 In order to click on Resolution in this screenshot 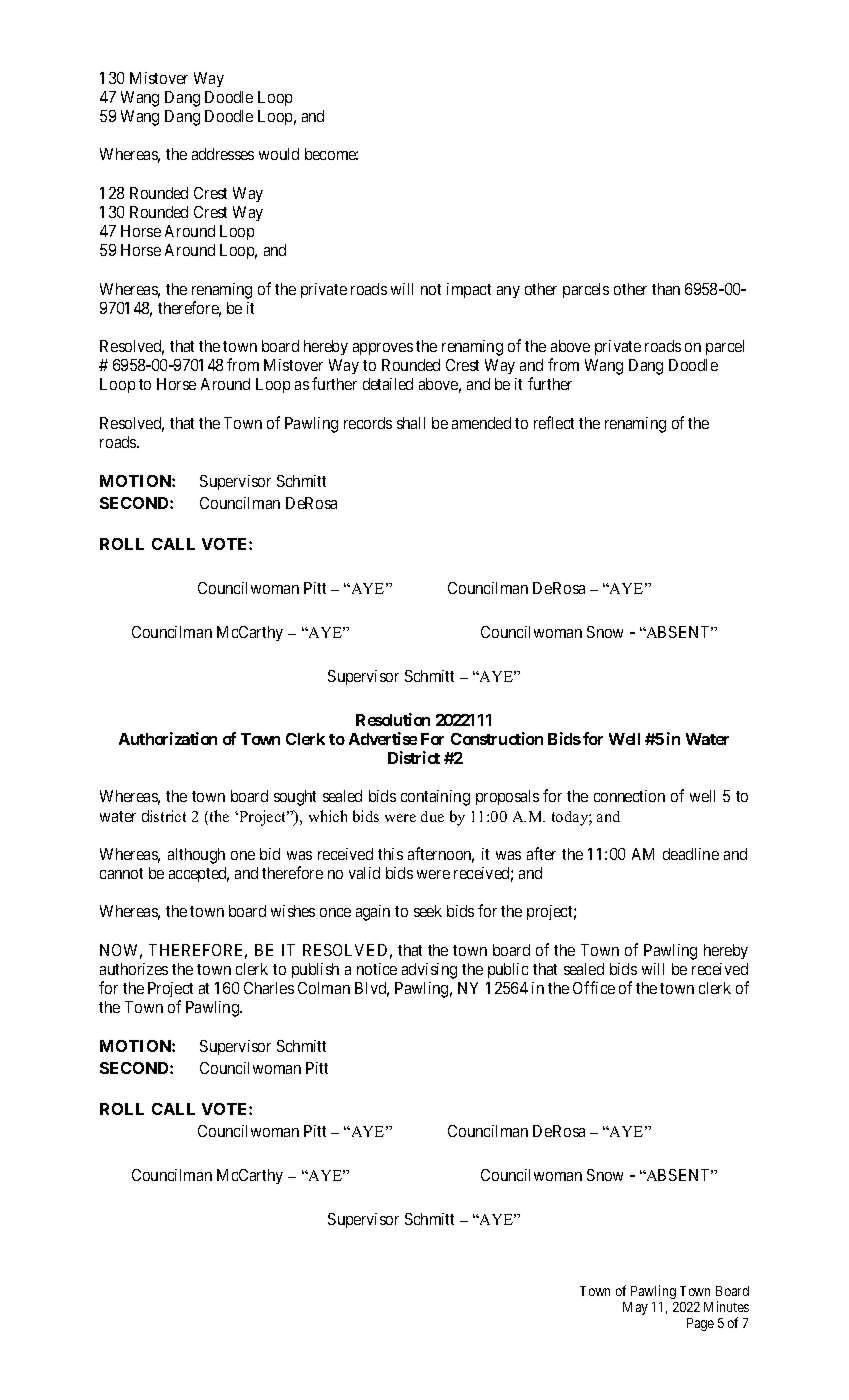, I will do `click(393, 719)`.
